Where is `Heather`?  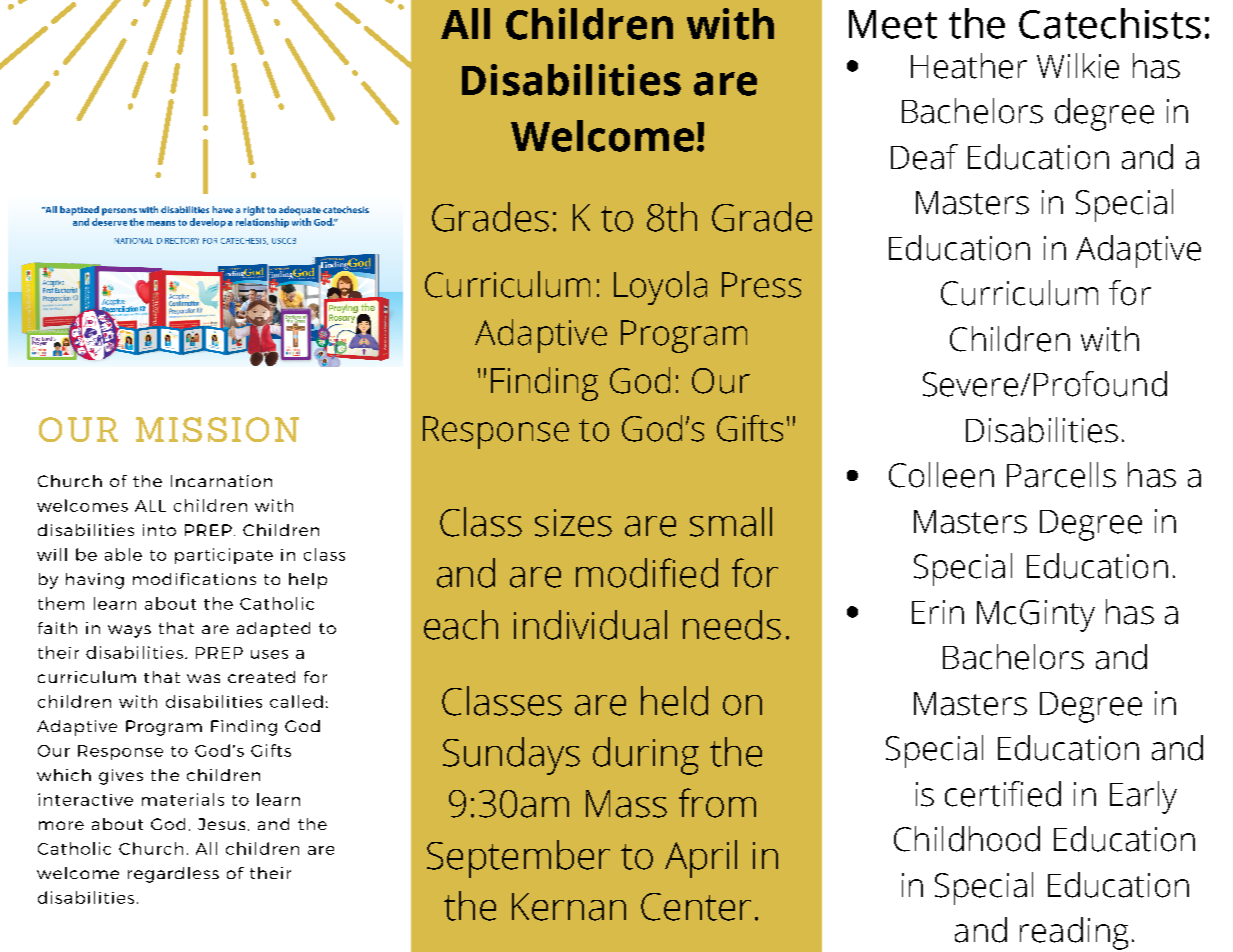
Heather is located at coordinates (969, 66).
